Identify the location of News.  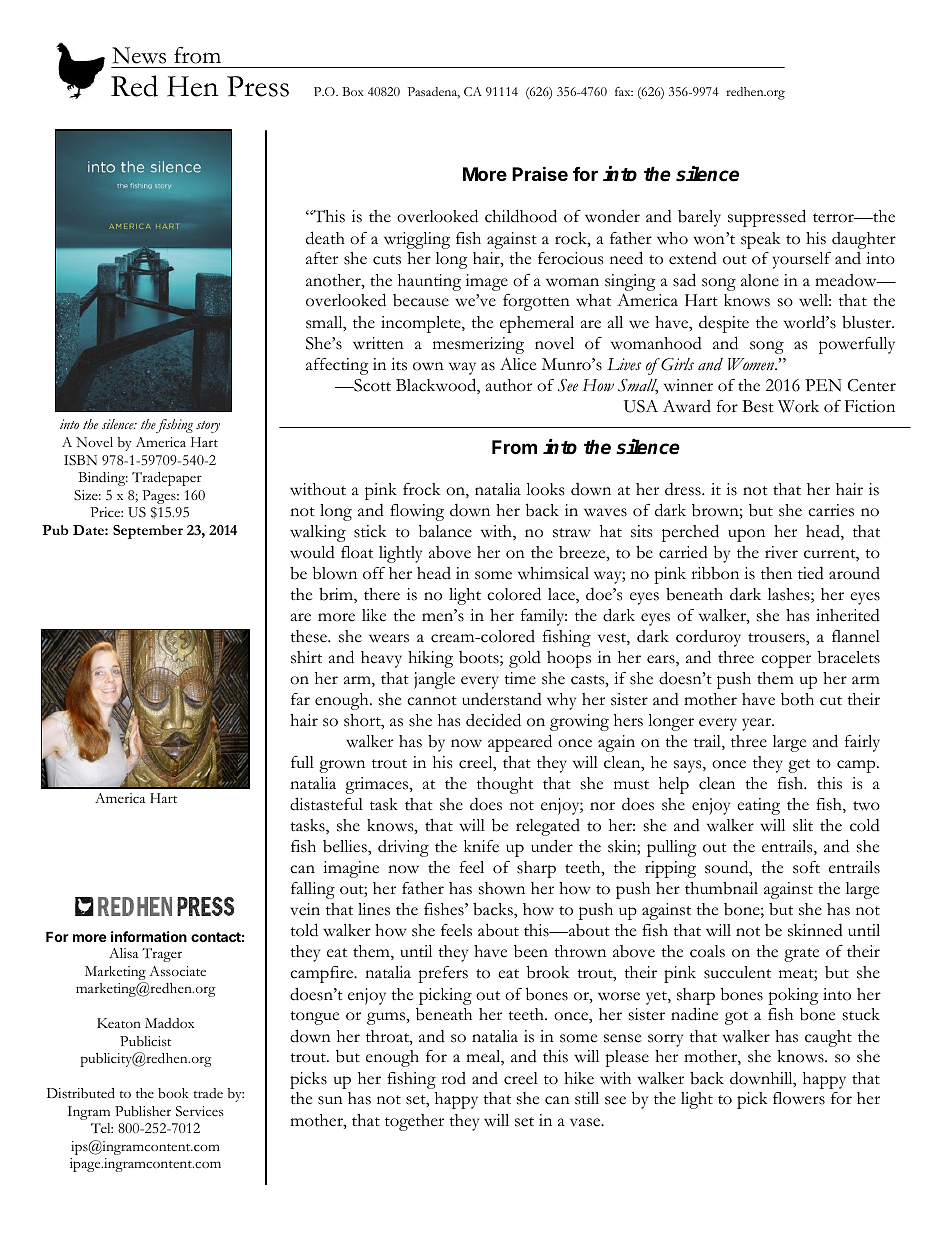
(139, 55).
